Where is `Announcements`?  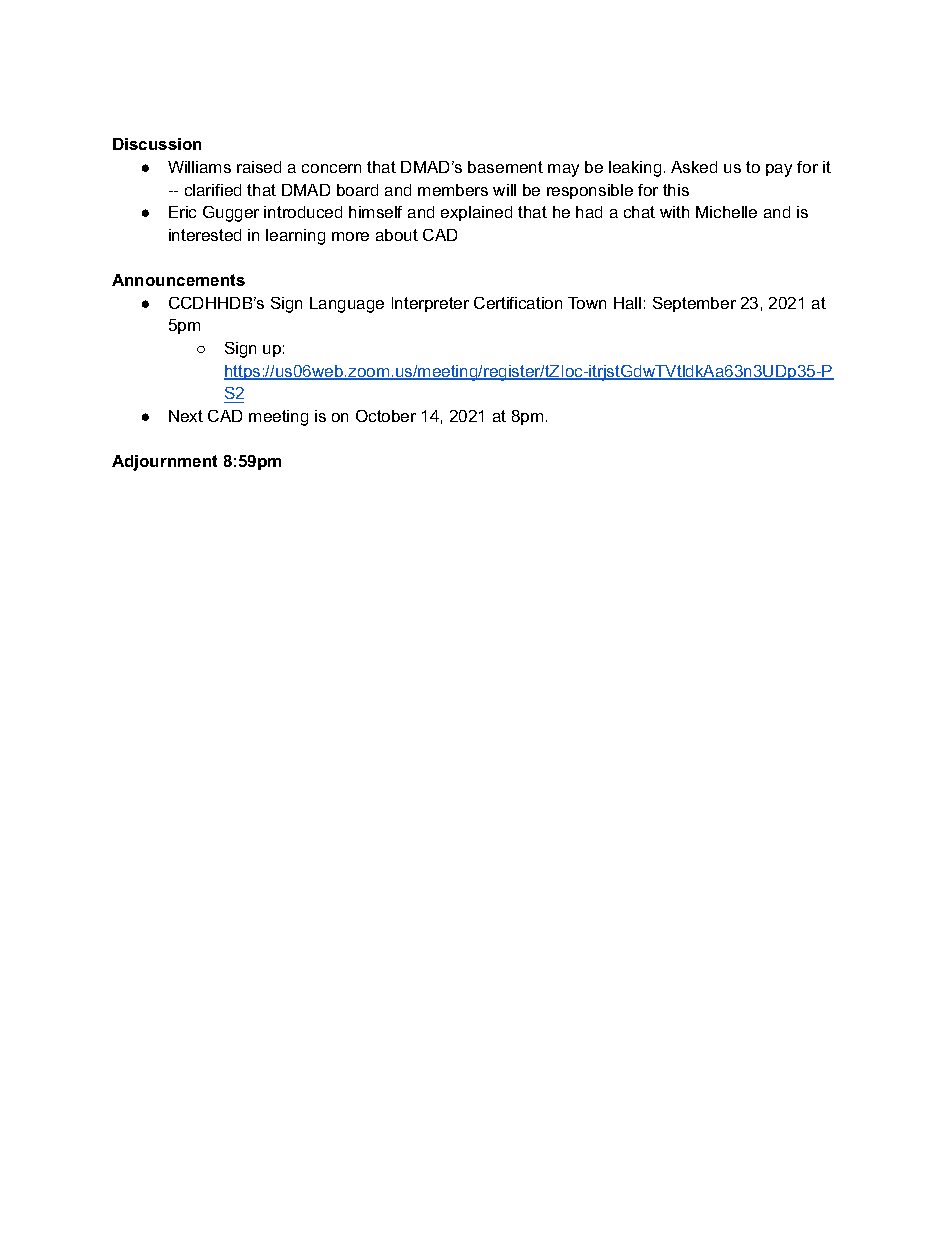
Announcements is located at coordinates (178, 280).
